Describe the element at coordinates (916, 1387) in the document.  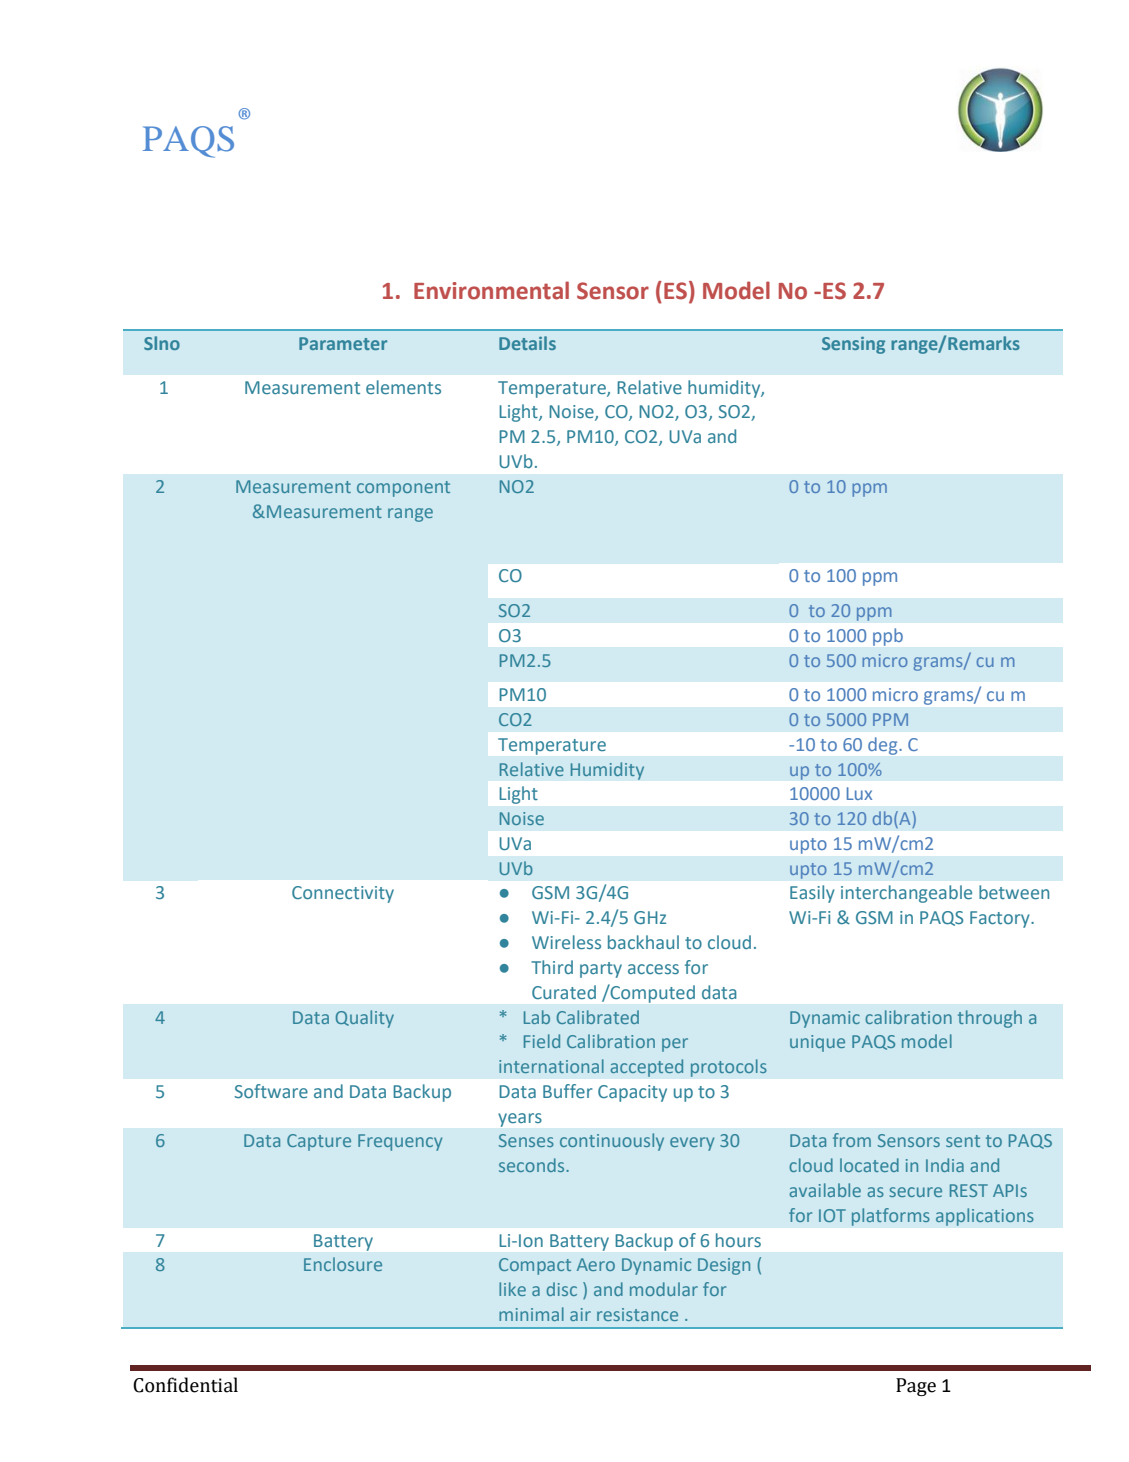
I see `Page` at that location.
